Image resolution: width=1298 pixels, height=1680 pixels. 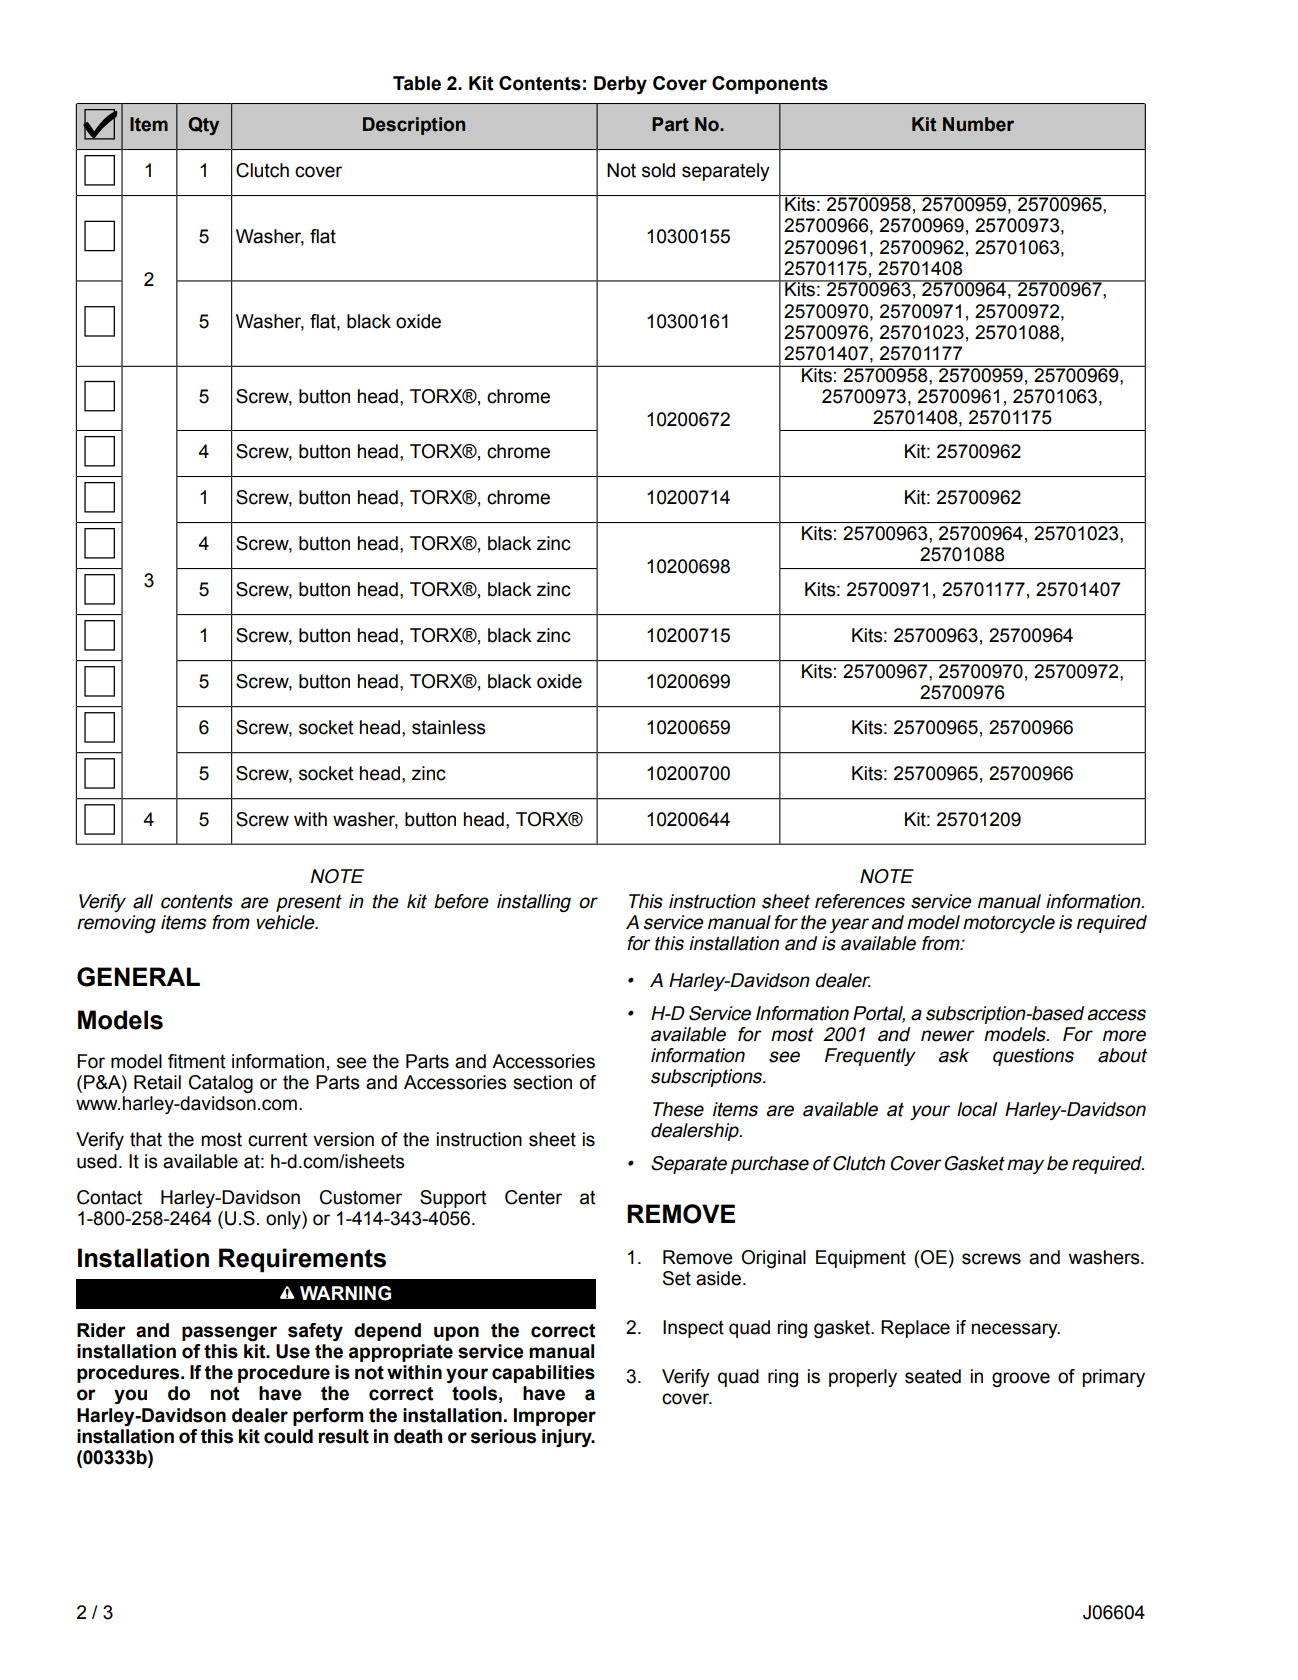 I want to click on GENERAL, so click(x=138, y=977).
